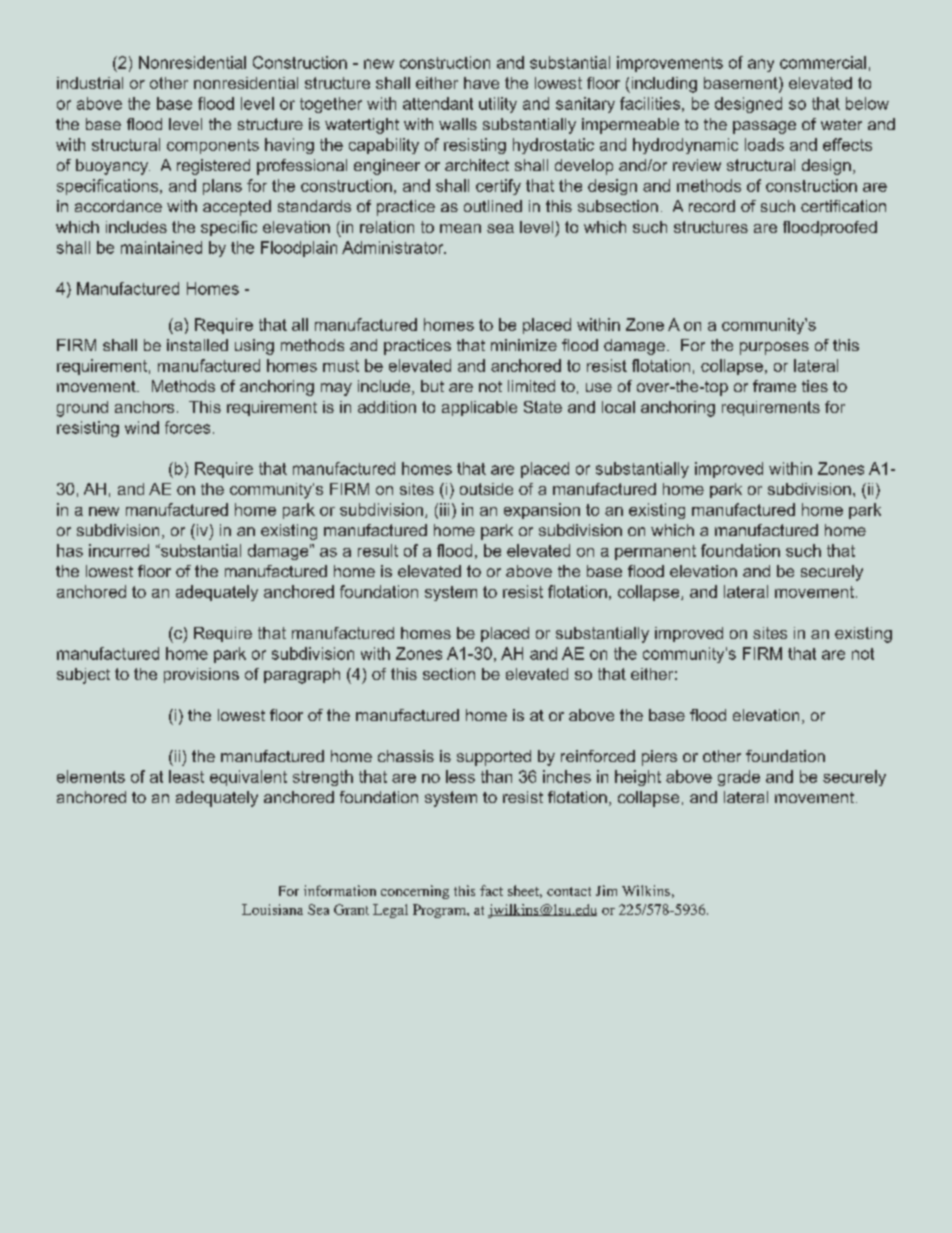 This document has width=952, height=1233. What do you see at coordinates (774, 348) in the document?
I see `purposes` at bounding box center [774, 348].
